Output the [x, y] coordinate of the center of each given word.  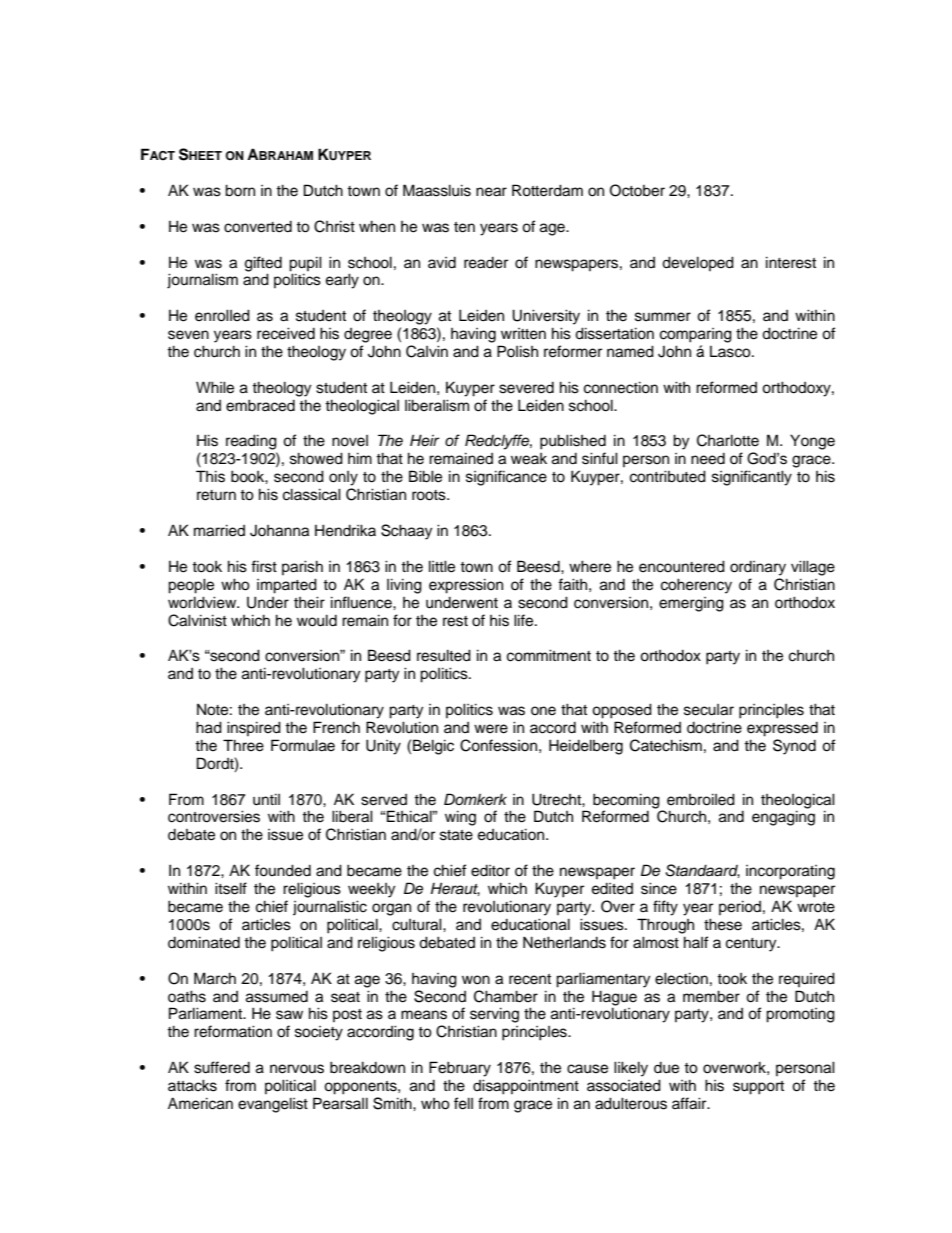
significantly [752, 478]
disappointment [526, 1087]
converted [258, 227]
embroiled [701, 799]
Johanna [279, 531]
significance [506, 478]
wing [460, 818]
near [491, 192]
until [266, 799]
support [758, 1088]
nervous [297, 1069]
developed [698, 263]
